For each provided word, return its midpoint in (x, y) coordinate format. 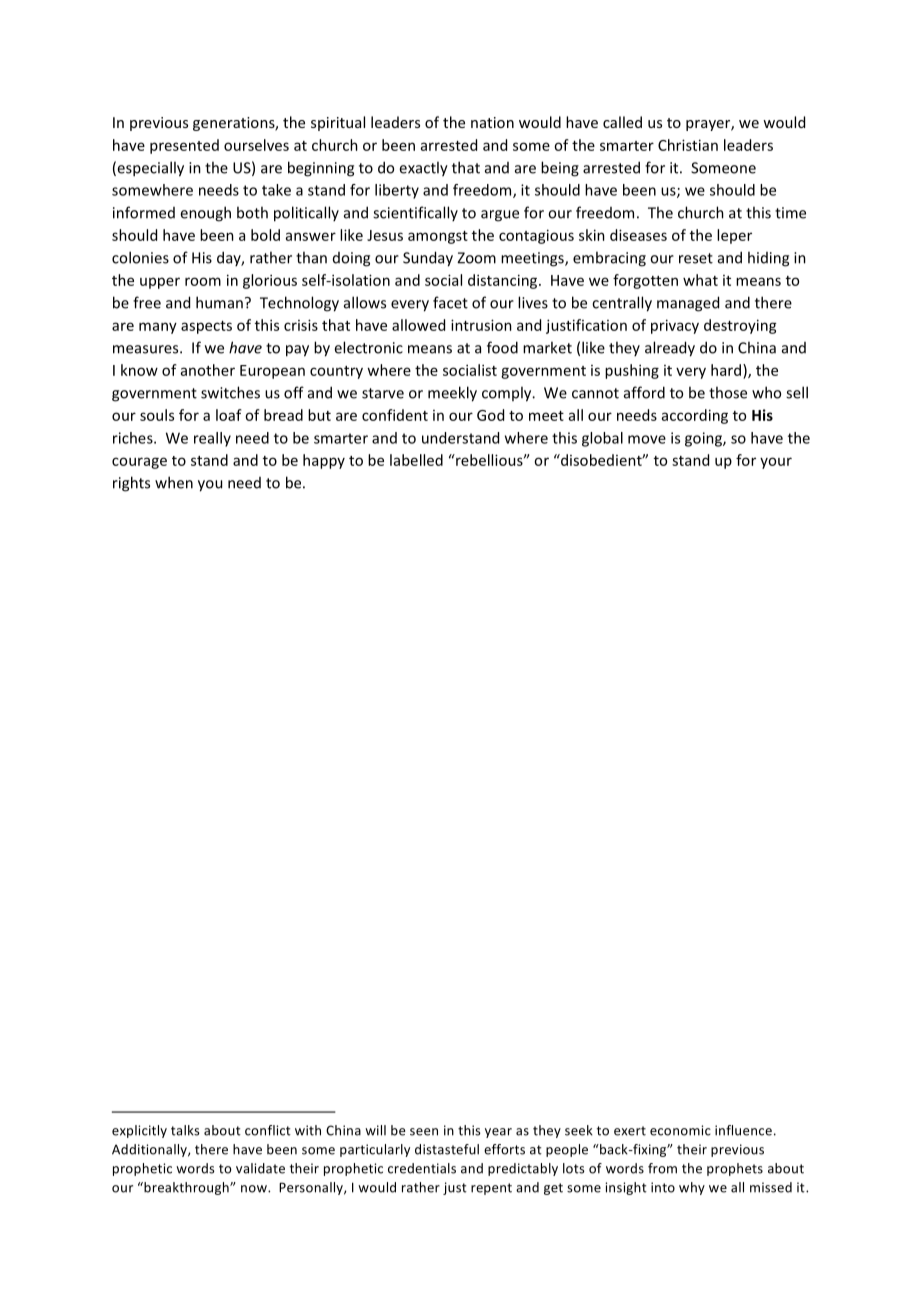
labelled (416, 460)
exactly (423, 169)
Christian (688, 145)
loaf (229, 415)
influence (743, 1130)
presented (184, 146)
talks (185, 1130)
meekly (452, 394)
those (728, 392)
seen (424, 1132)
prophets (735, 1169)
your (776, 463)
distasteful (447, 1149)
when (174, 482)
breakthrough (186, 1188)
